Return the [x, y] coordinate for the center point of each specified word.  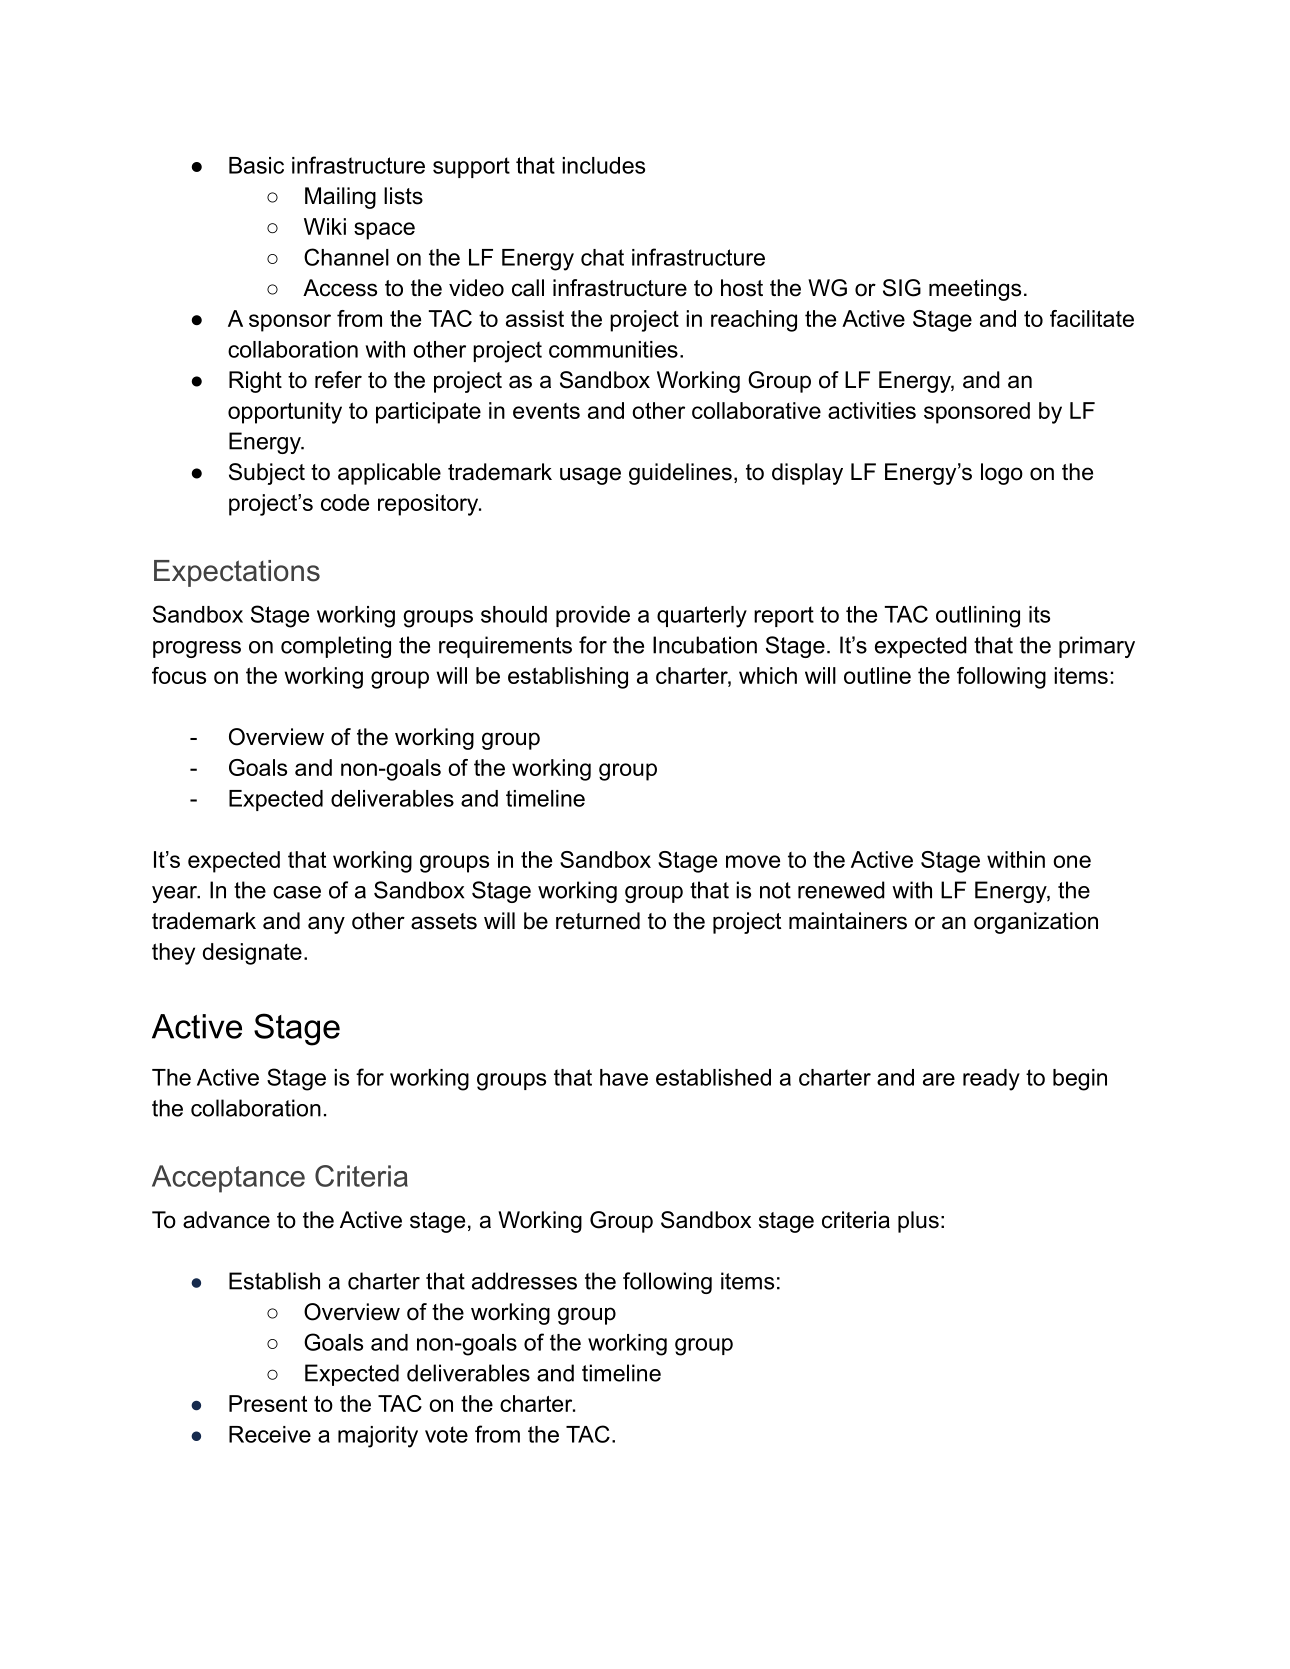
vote [446, 1434]
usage [590, 476]
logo [1002, 474]
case [297, 892]
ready [991, 1080]
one [1072, 861]
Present [268, 1403]
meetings [975, 290]
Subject [267, 474]
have [624, 1077]
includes [603, 165]
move [753, 861]
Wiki [325, 226]
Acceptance [228, 1179]
